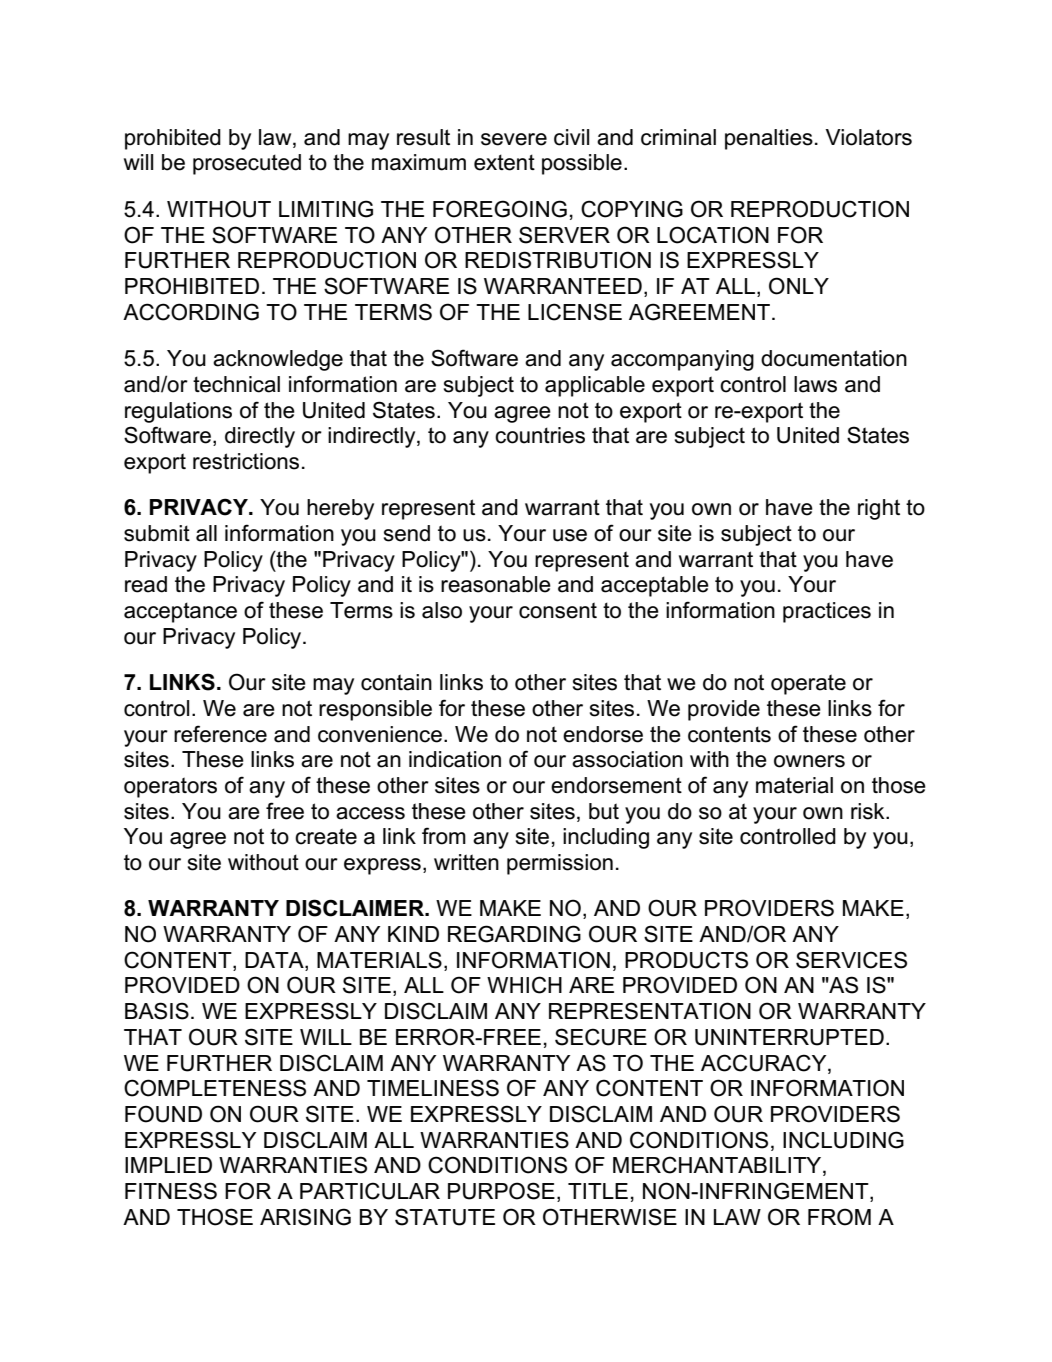 The height and width of the screenshot is (1362, 1052). Describe the element at coordinates (869, 811) in the screenshot. I see `risk` at that location.
